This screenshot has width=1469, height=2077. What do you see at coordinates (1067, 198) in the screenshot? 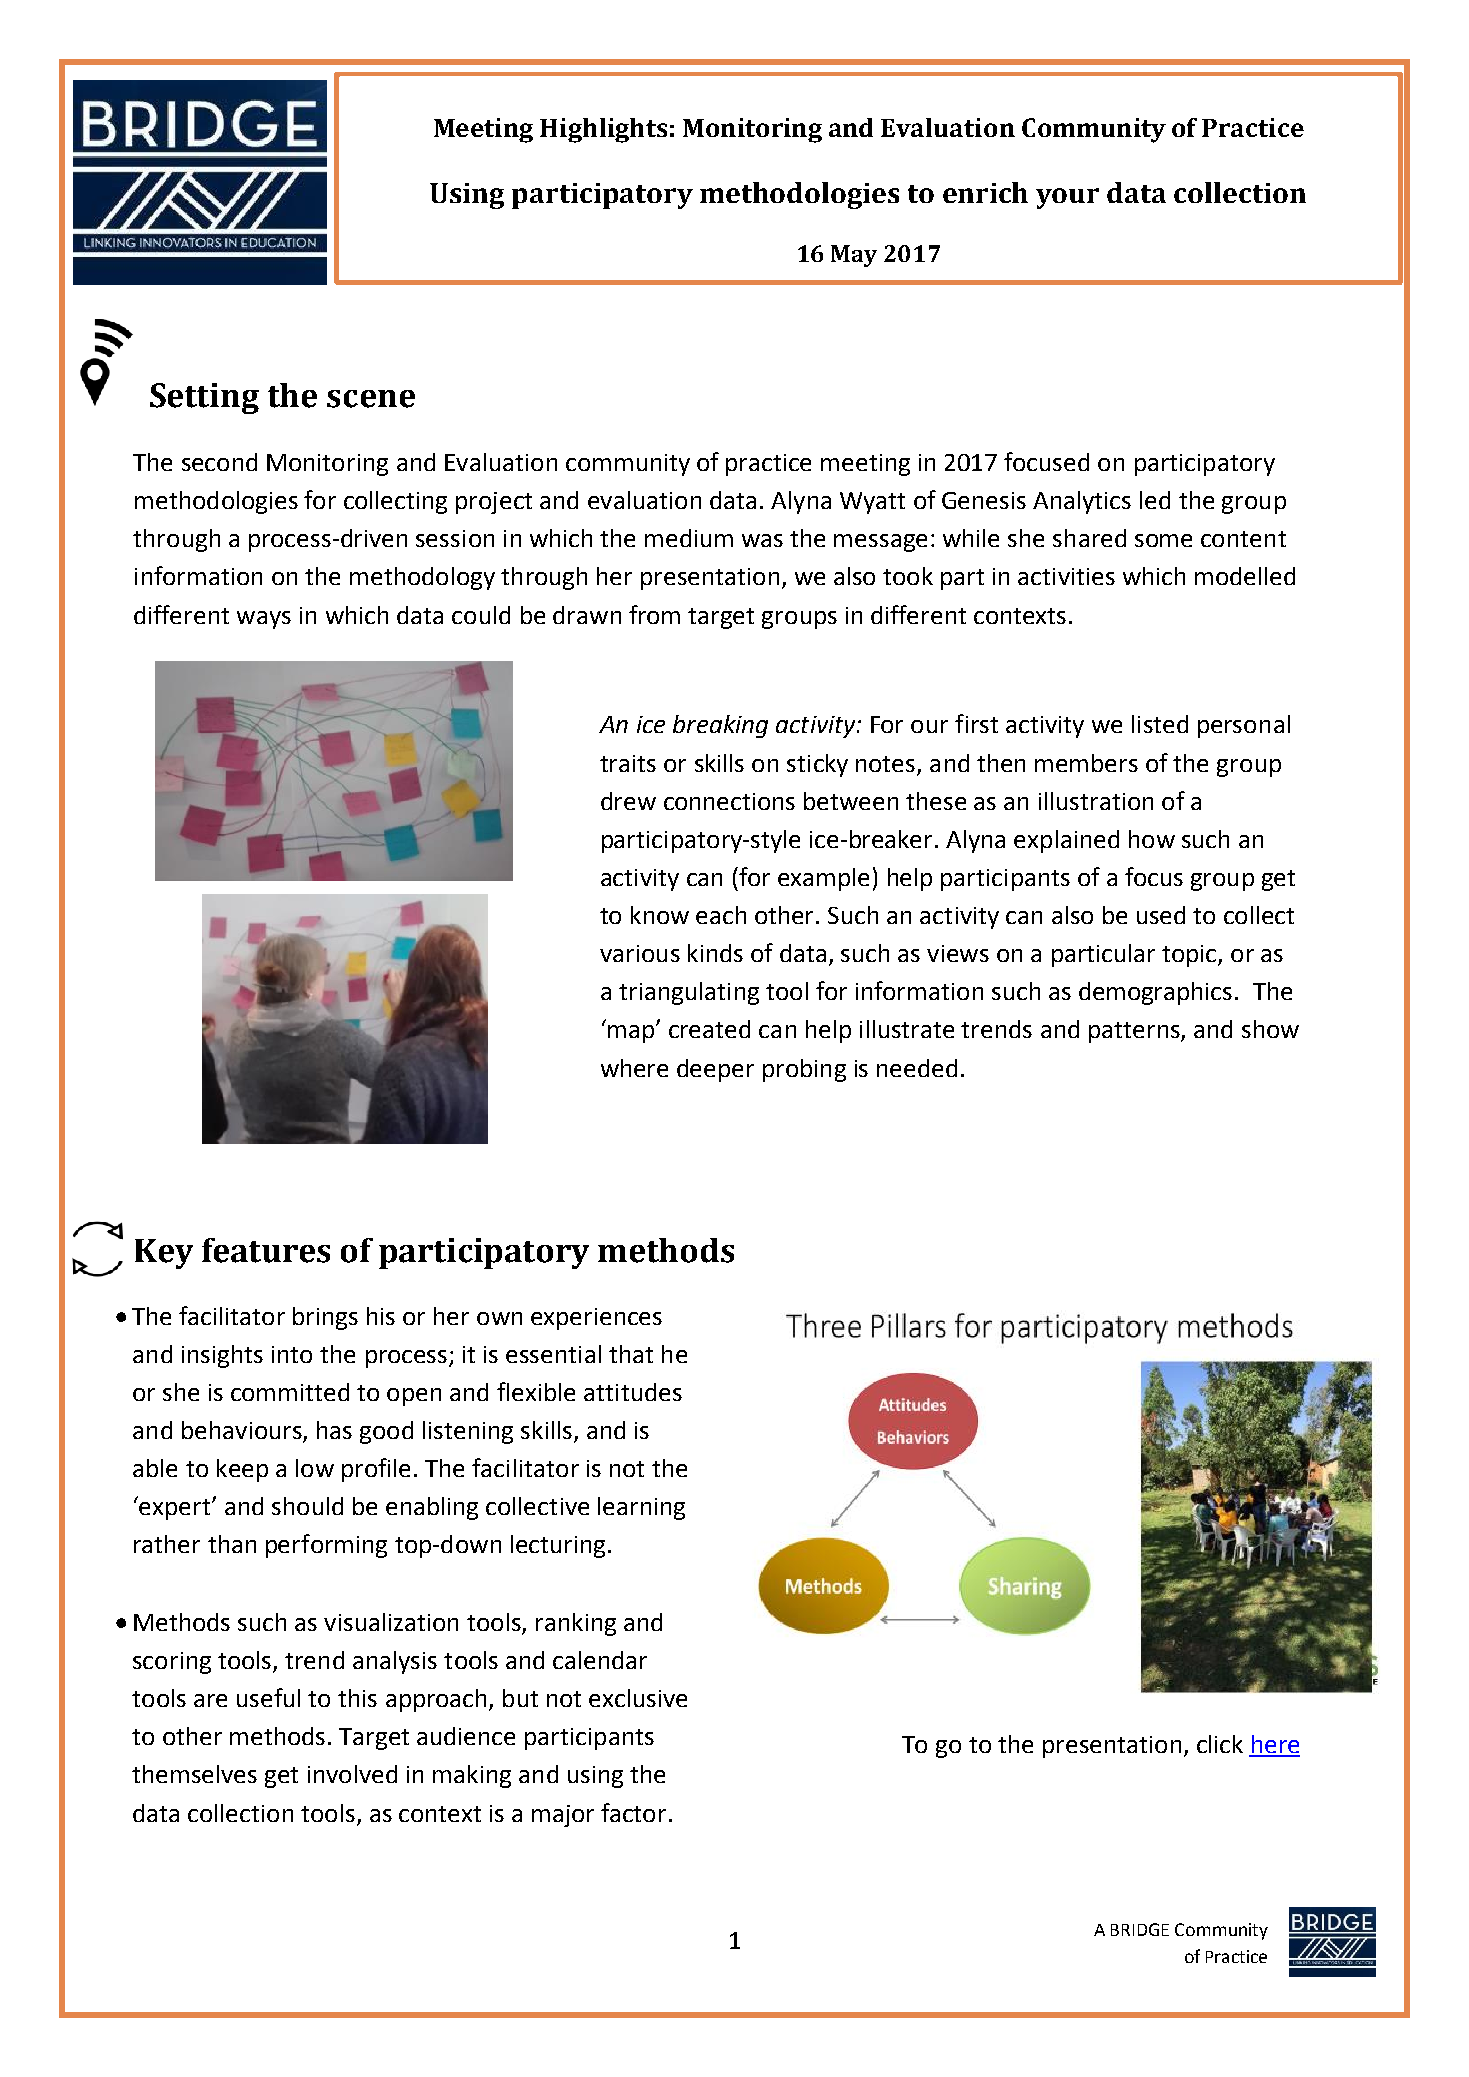
I see `your` at bounding box center [1067, 198].
